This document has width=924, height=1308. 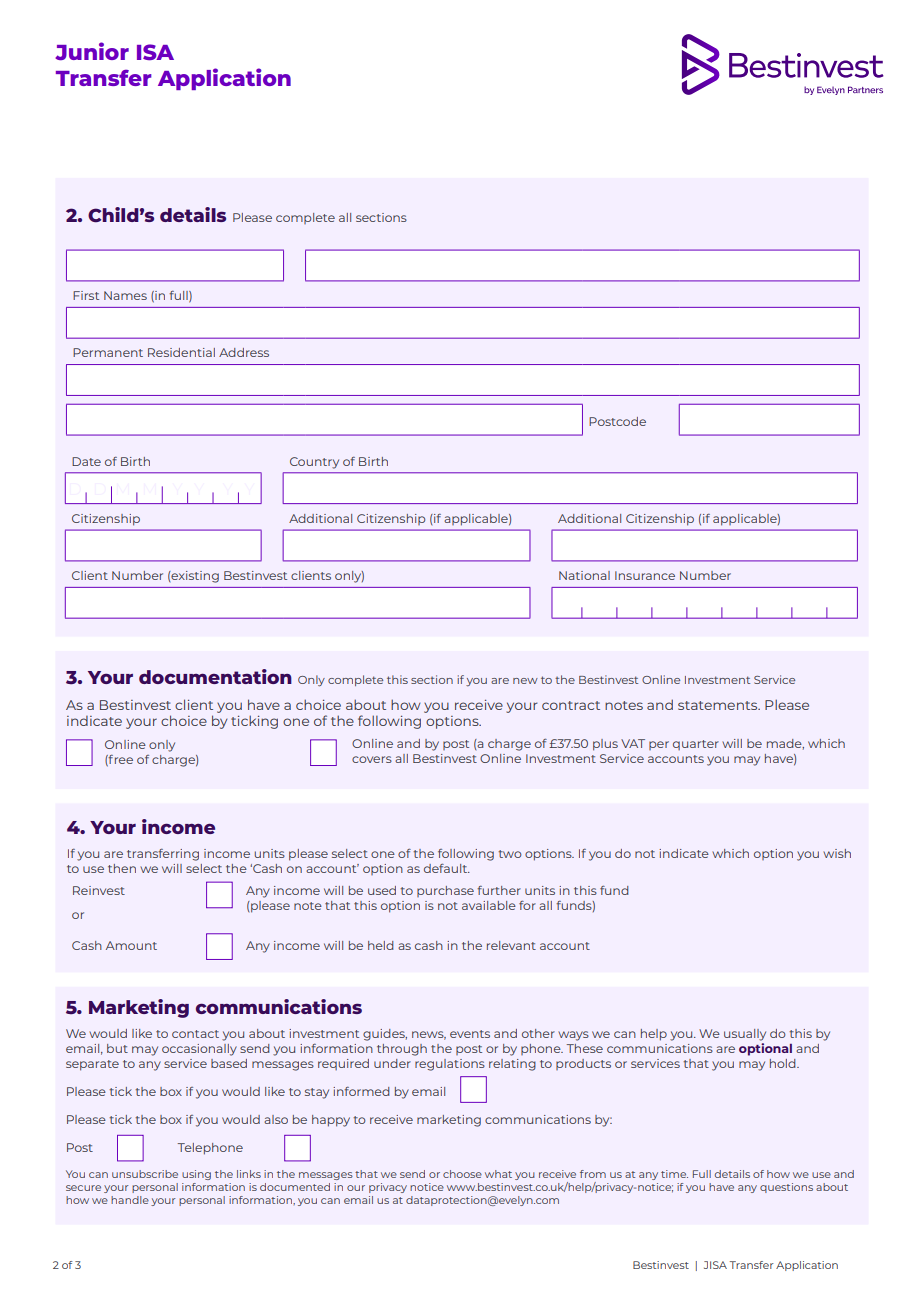 What do you see at coordinates (244, 352) in the document?
I see `Address` at bounding box center [244, 352].
